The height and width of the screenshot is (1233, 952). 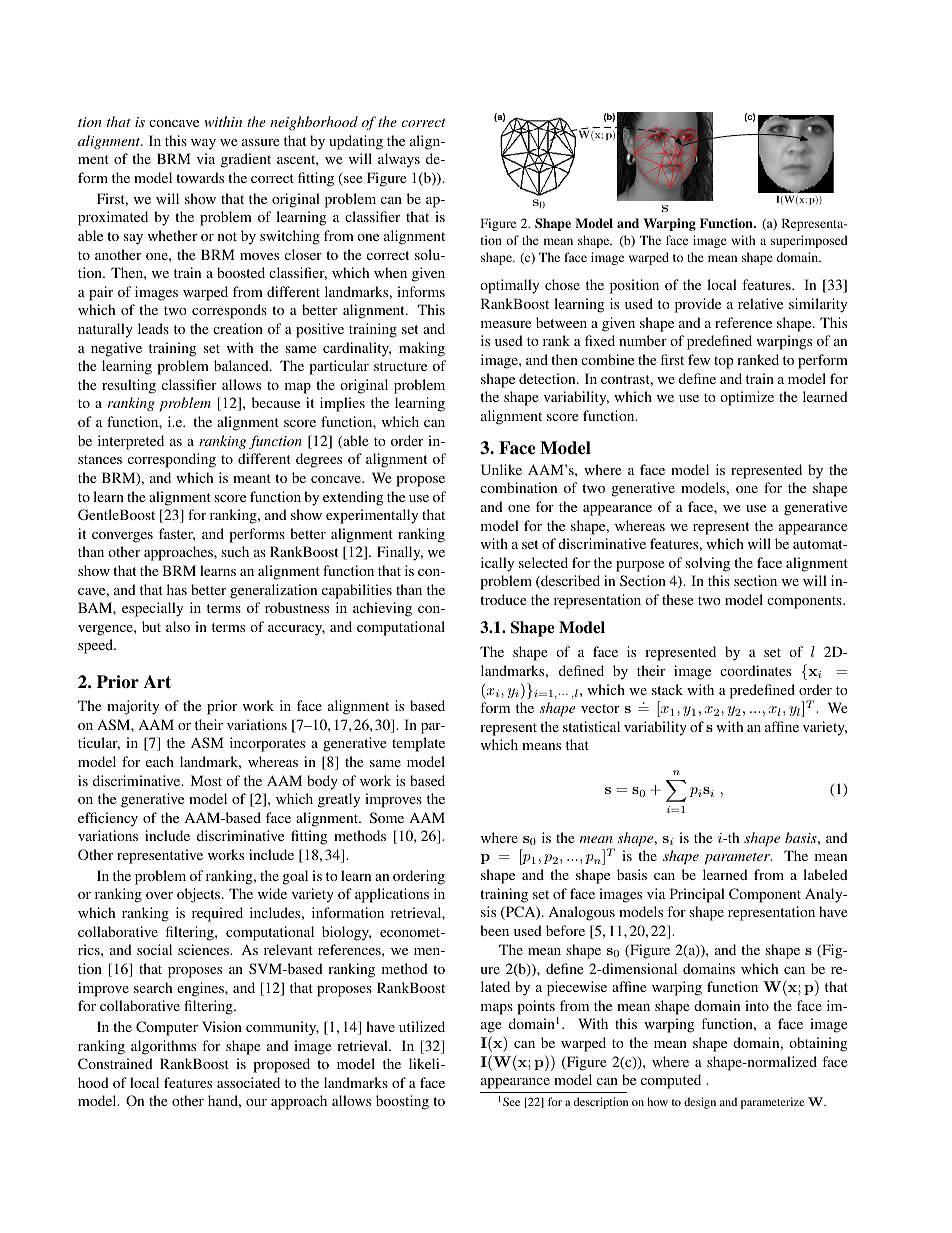 I want to click on structure, so click(x=400, y=366).
